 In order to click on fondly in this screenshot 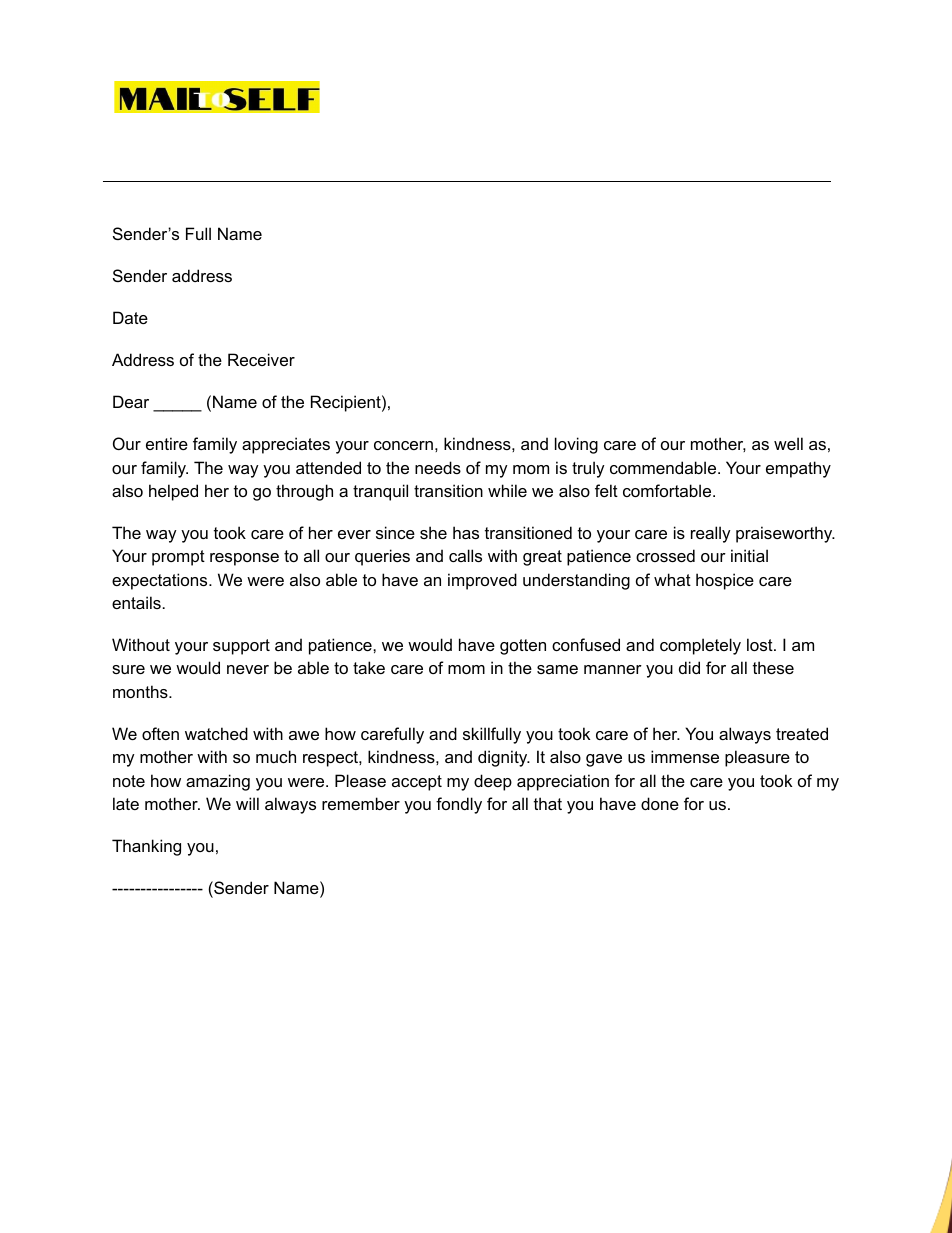, I will do `click(459, 805)`.
